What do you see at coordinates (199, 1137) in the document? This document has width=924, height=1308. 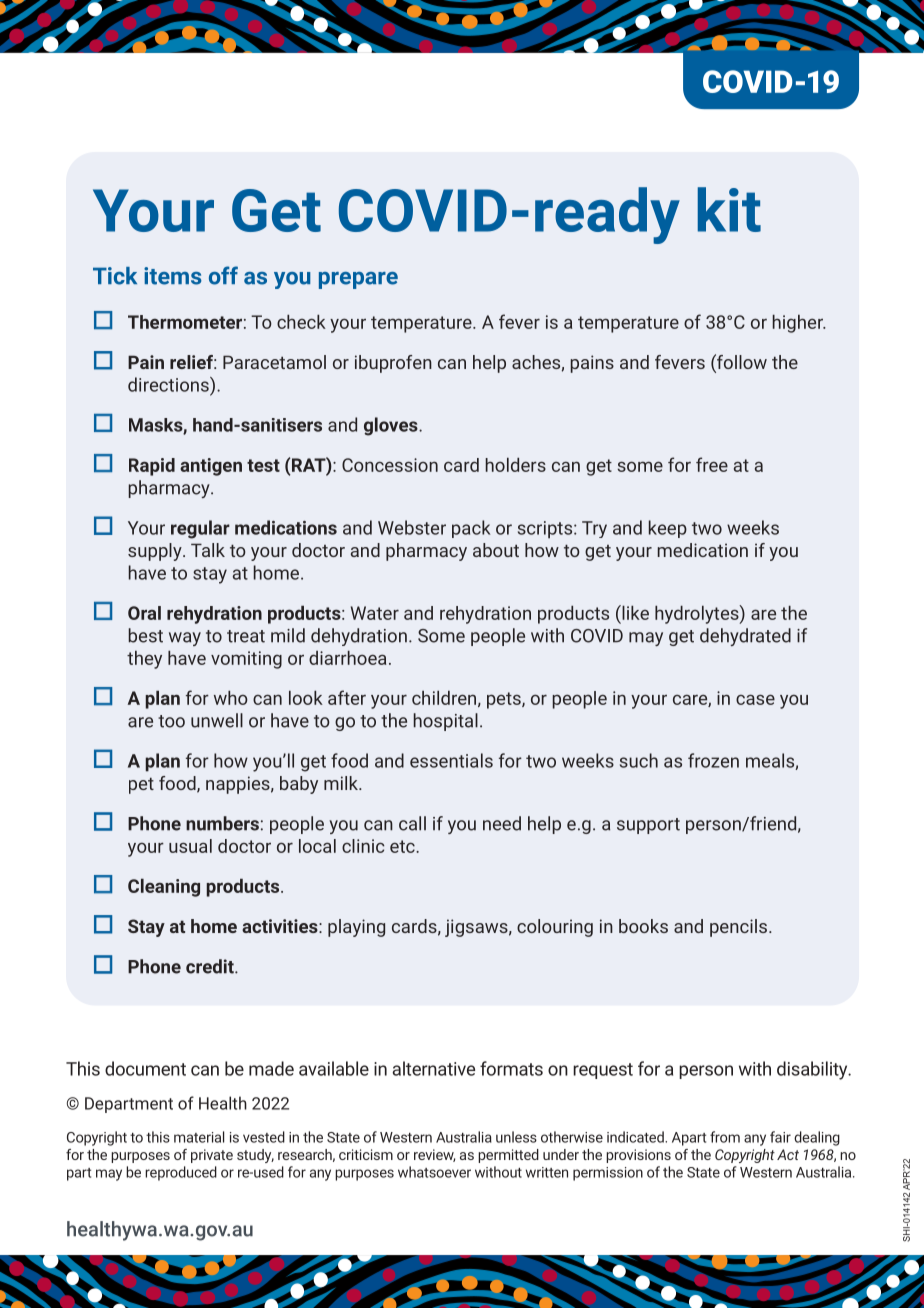 I see `material` at bounding box center [199, 1137].
